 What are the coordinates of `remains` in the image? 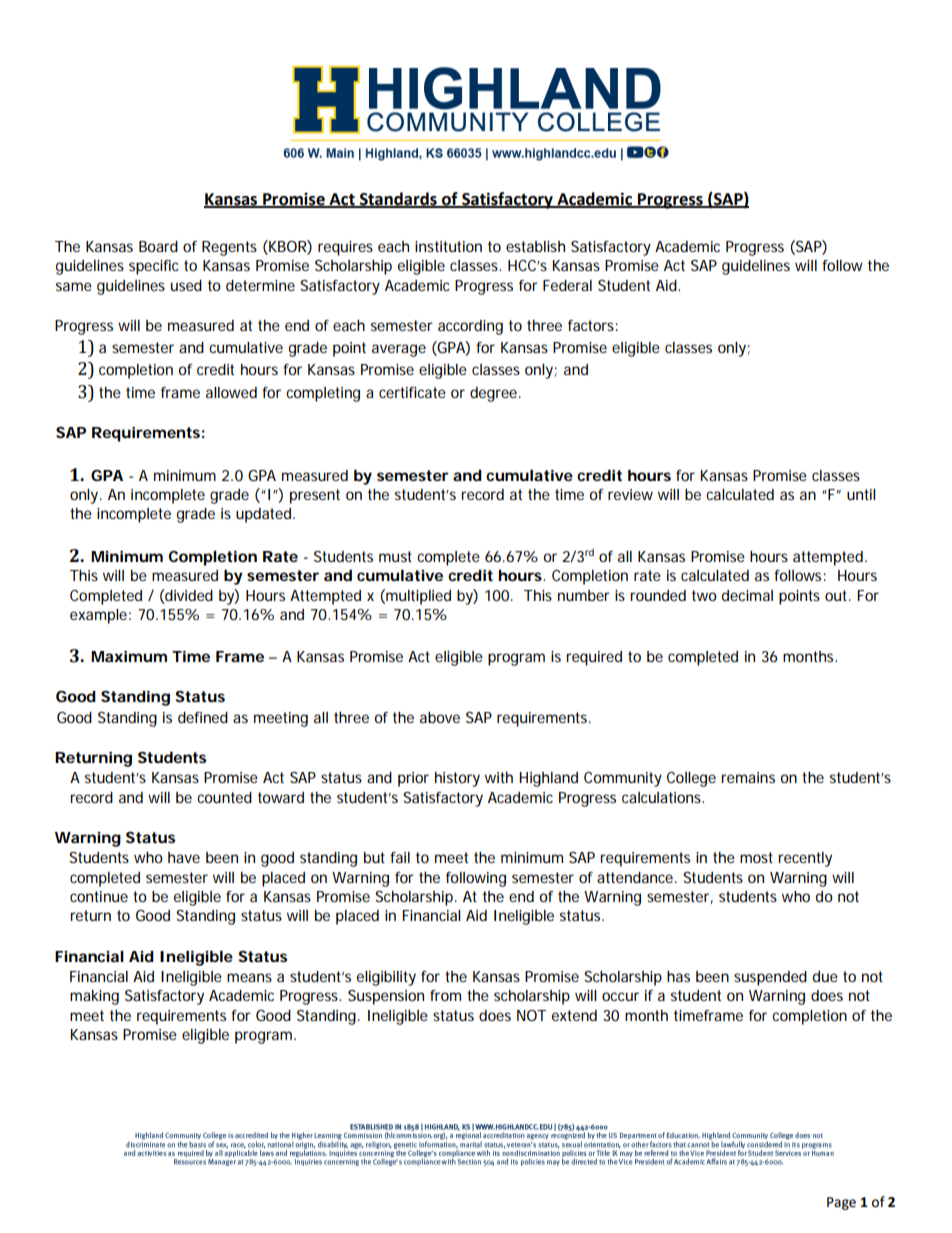 It's located at (748, 777).
